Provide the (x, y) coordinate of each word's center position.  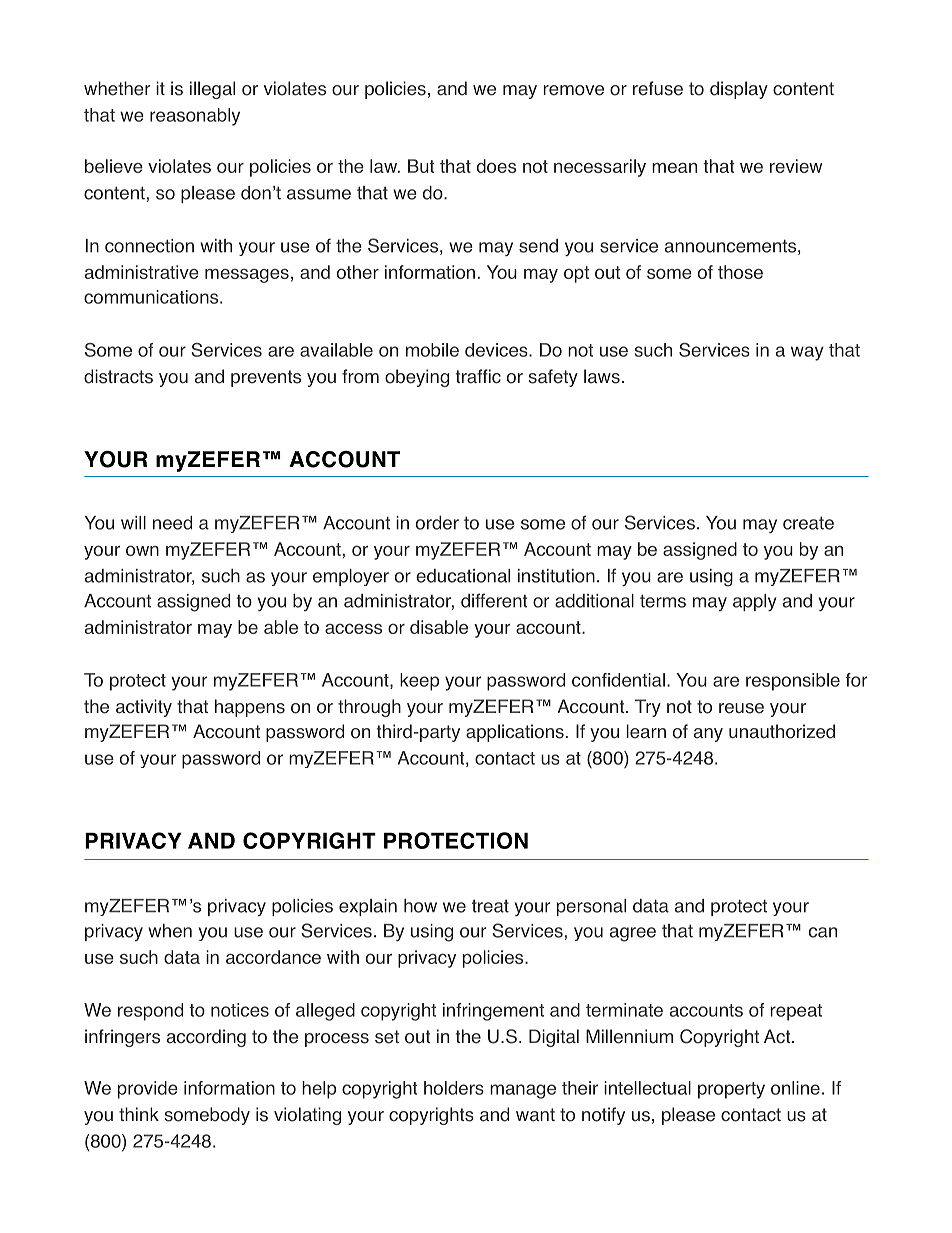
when (170, 931)
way (807, 353)
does (496, 166)
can (823, 932)
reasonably (195, 117)
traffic (478, 376)
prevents (266, 378)
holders (454, 1088)
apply (755, 602)
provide (148, 1090)
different (494, 600)
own (142, 550)
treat (490, 906)
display (739, 90)
